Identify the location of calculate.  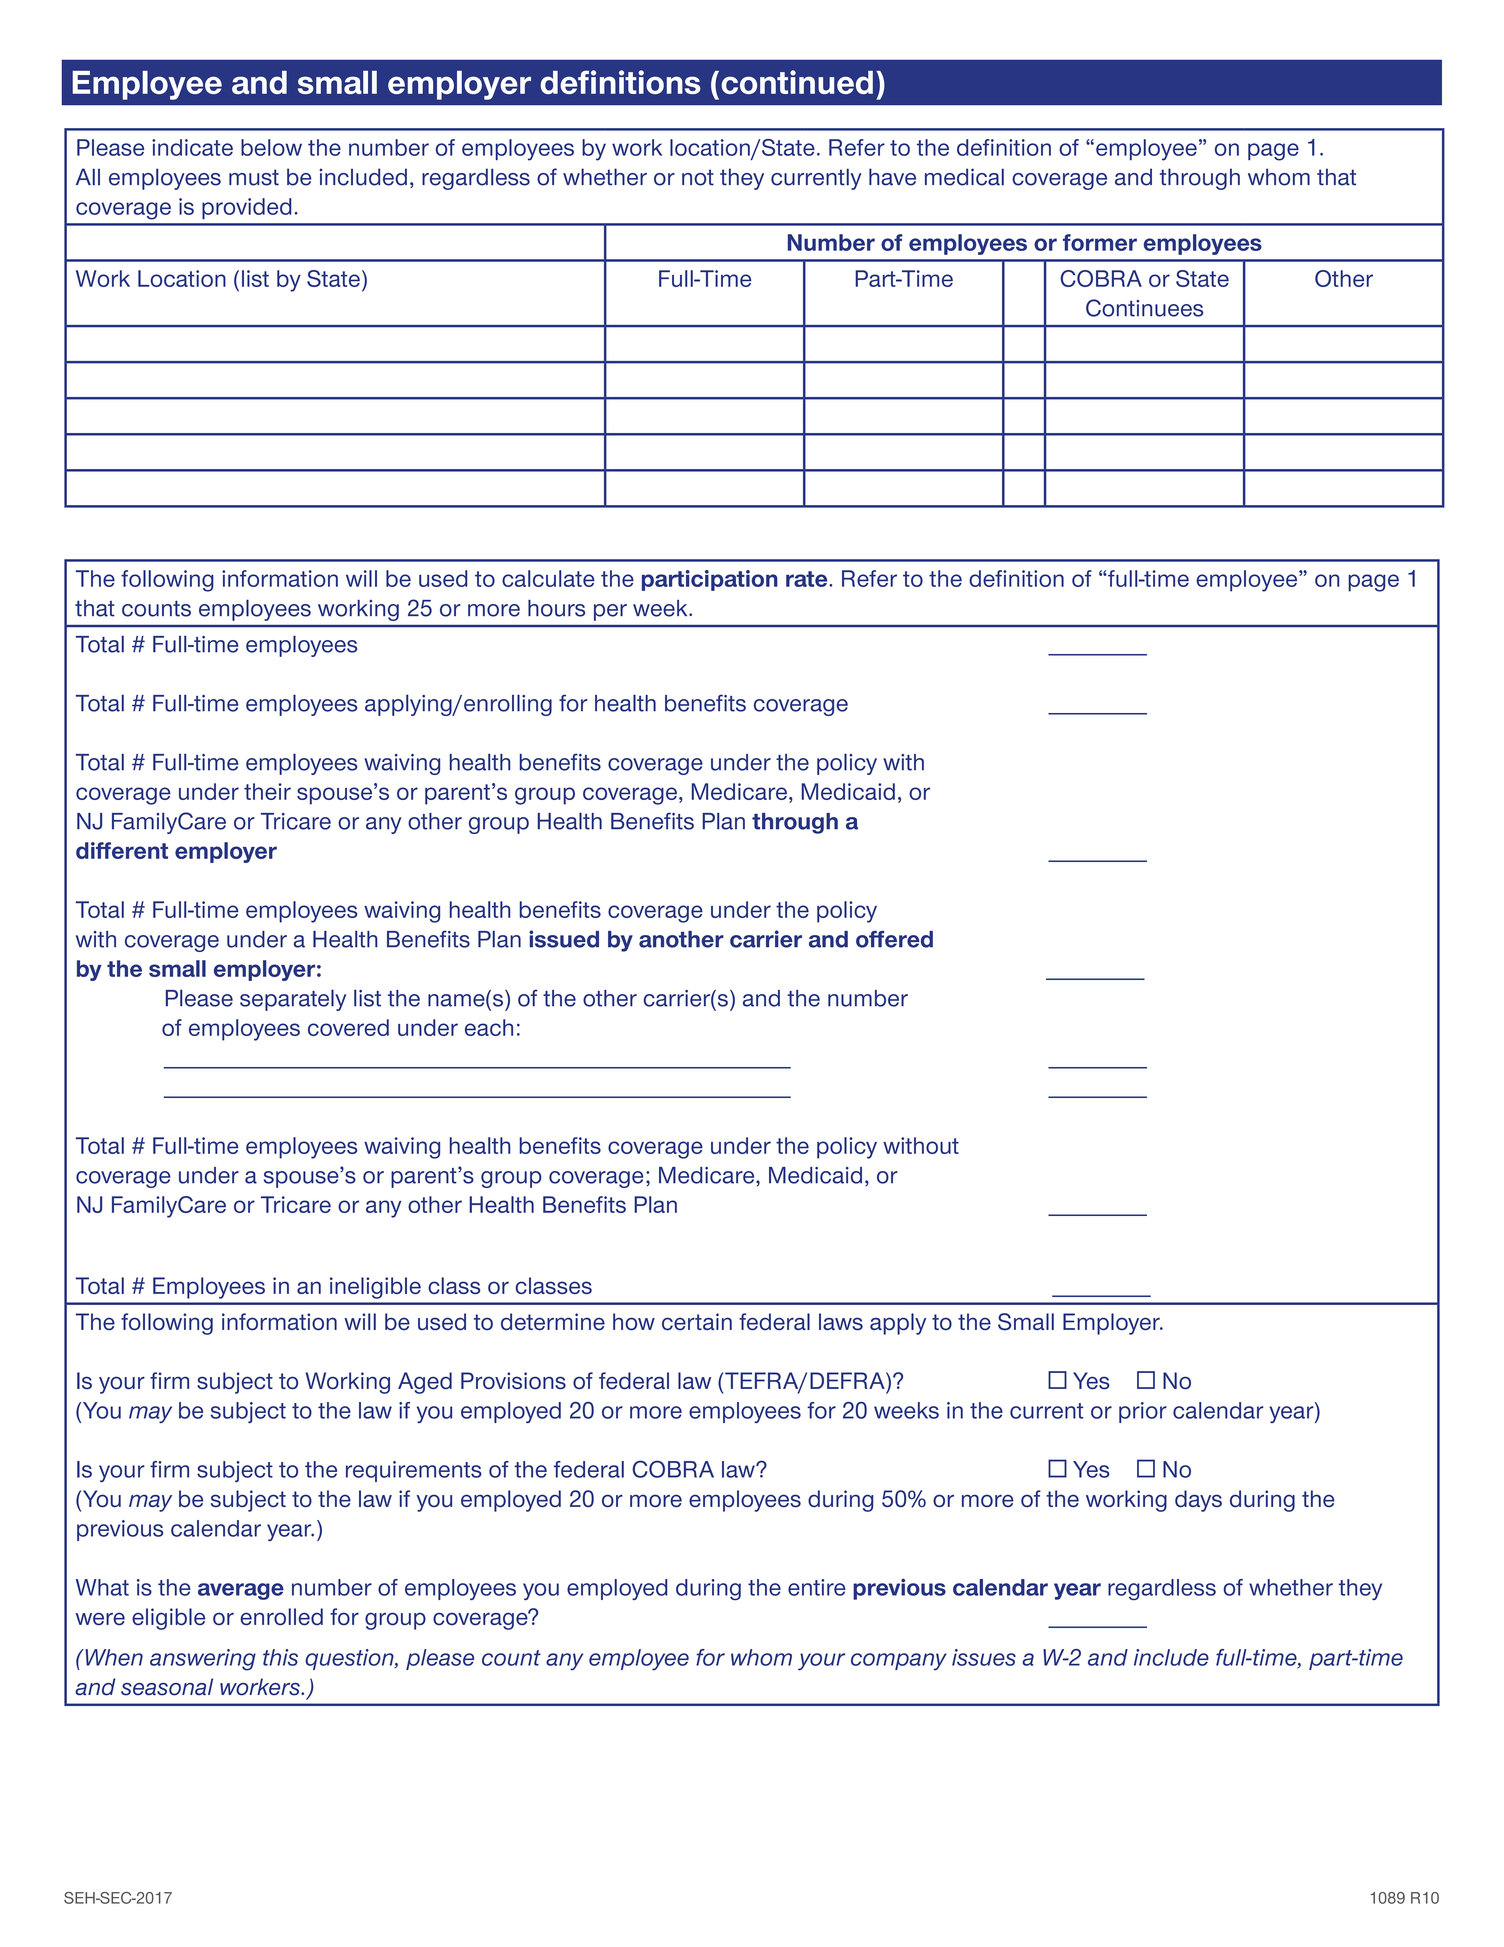
(548, 578).
